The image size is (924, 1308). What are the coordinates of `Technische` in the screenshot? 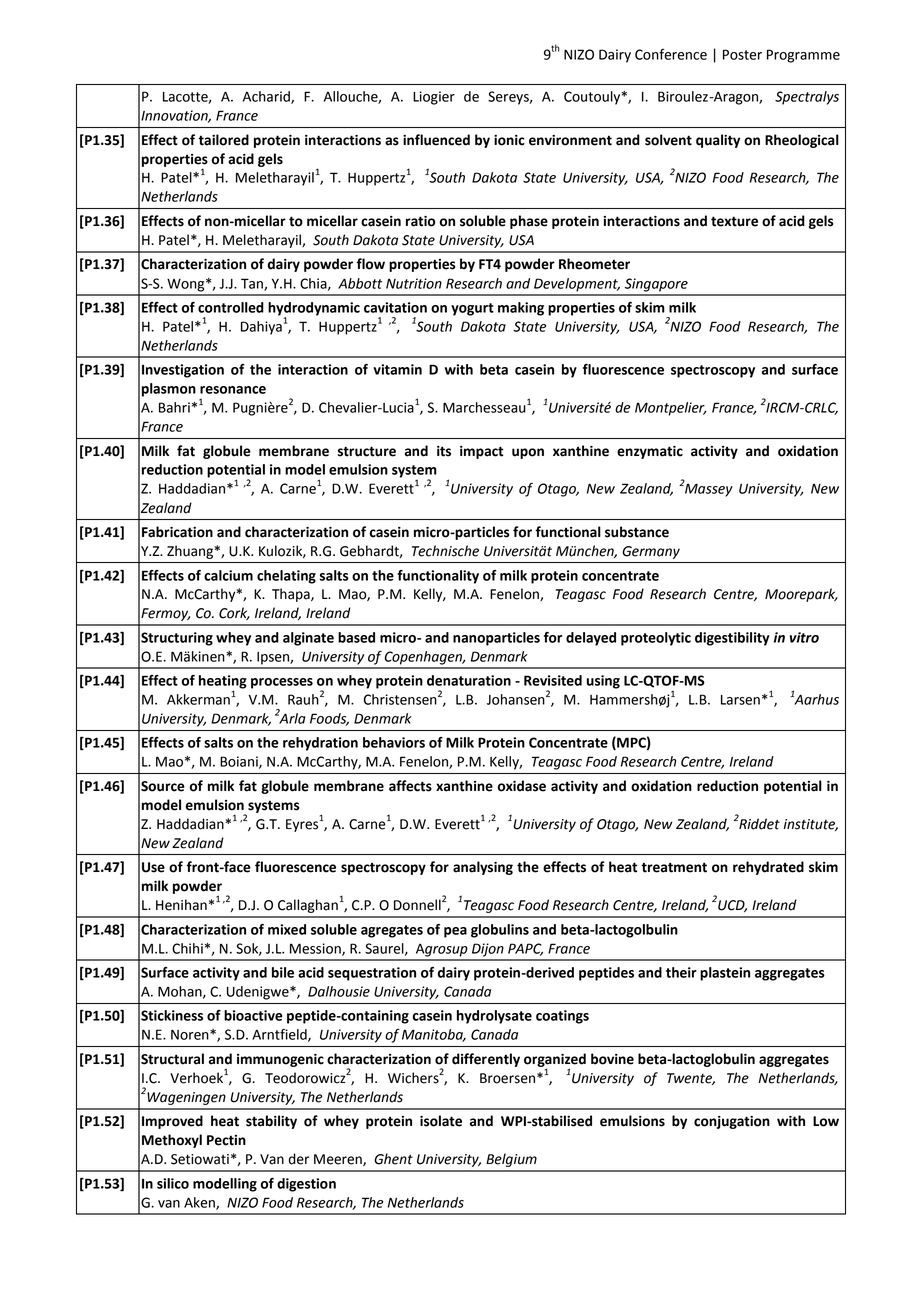 It's located at (445, 551).
